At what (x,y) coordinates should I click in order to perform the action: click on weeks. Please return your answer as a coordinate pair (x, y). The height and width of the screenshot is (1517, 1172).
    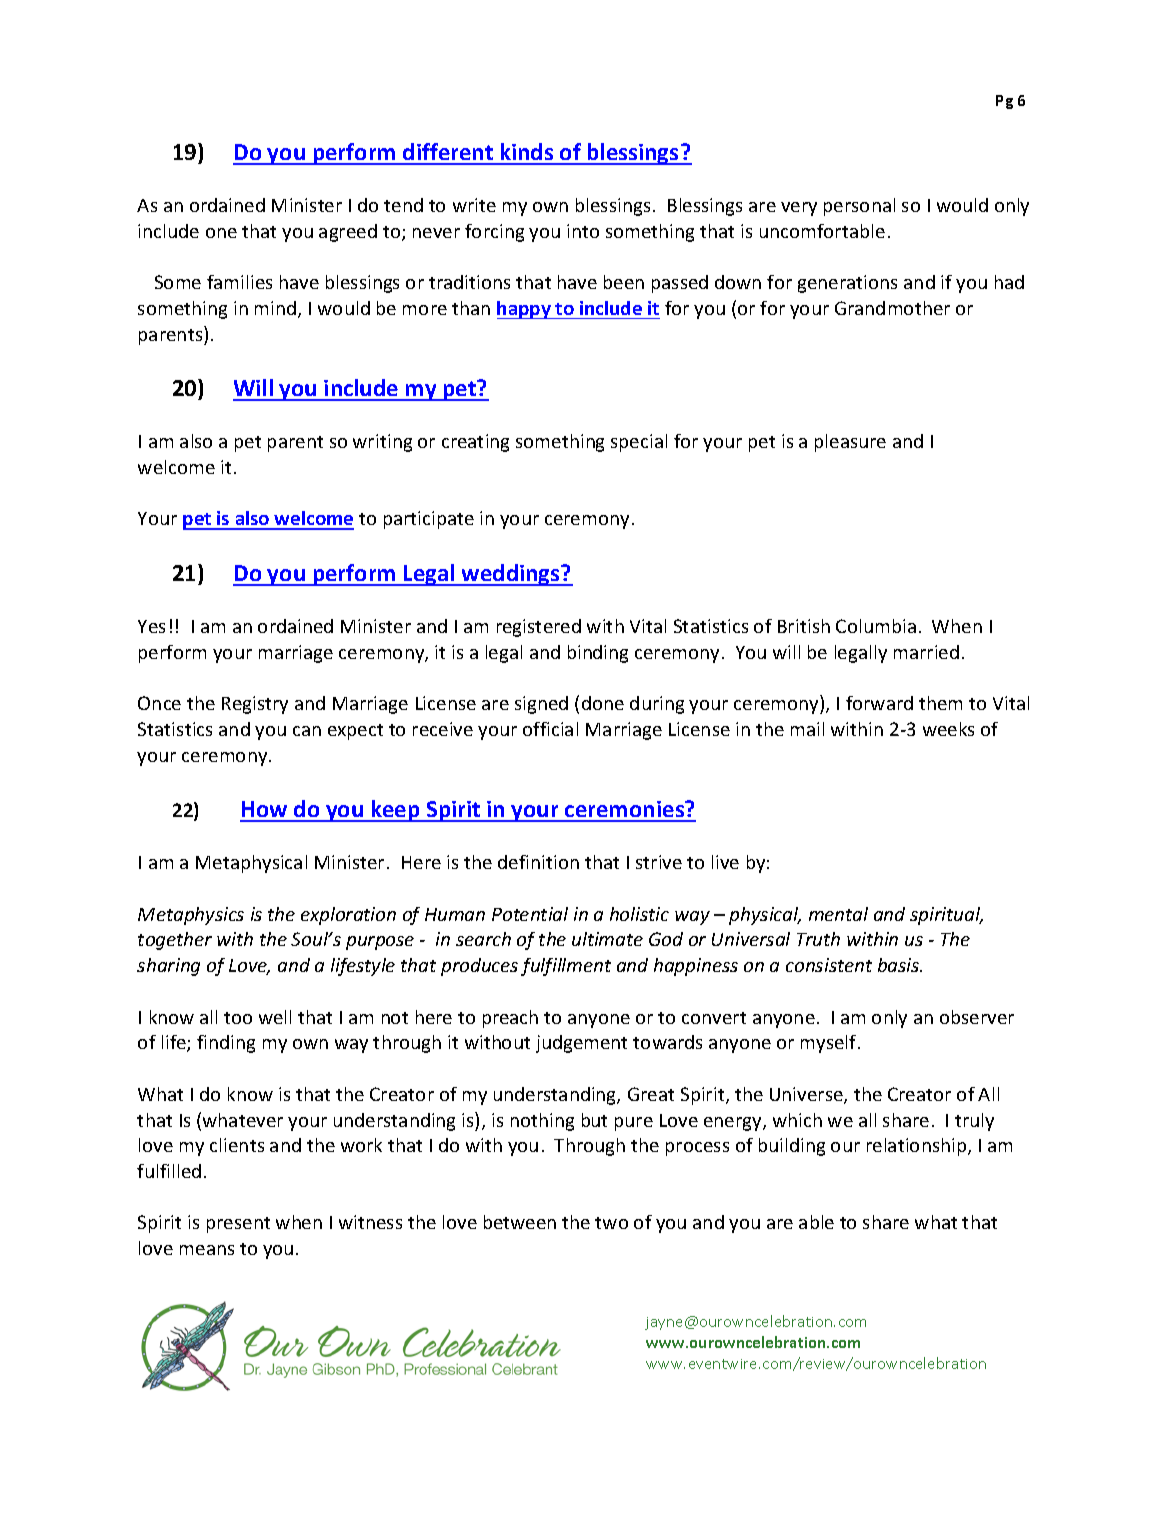
    Looking at the image, I should click on (948, 729).
